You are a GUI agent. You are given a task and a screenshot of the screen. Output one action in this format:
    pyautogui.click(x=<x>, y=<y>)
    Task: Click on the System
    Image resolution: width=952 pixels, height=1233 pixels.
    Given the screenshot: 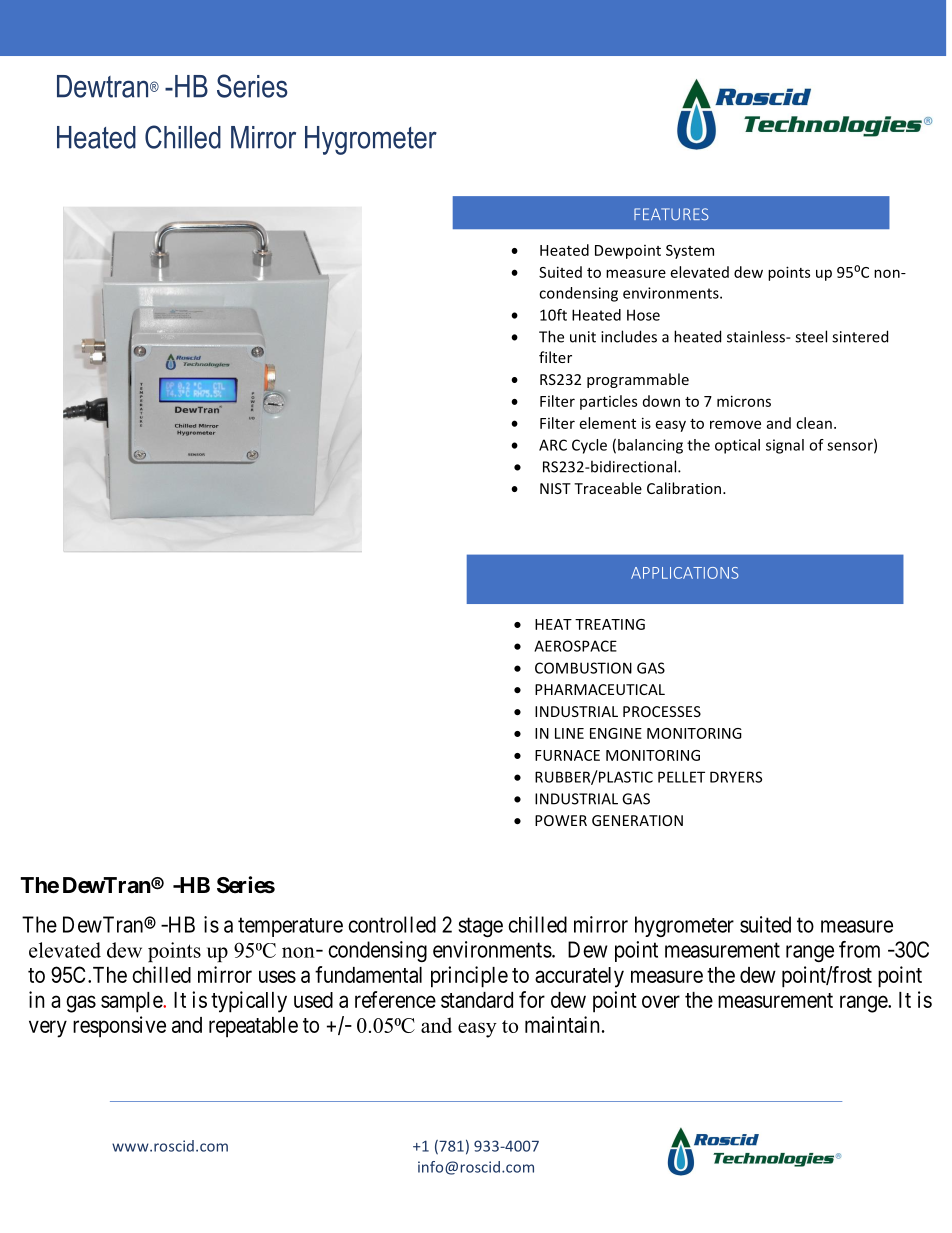 What is the action you would take?
    pyautogui.click(x=690, y=252)
